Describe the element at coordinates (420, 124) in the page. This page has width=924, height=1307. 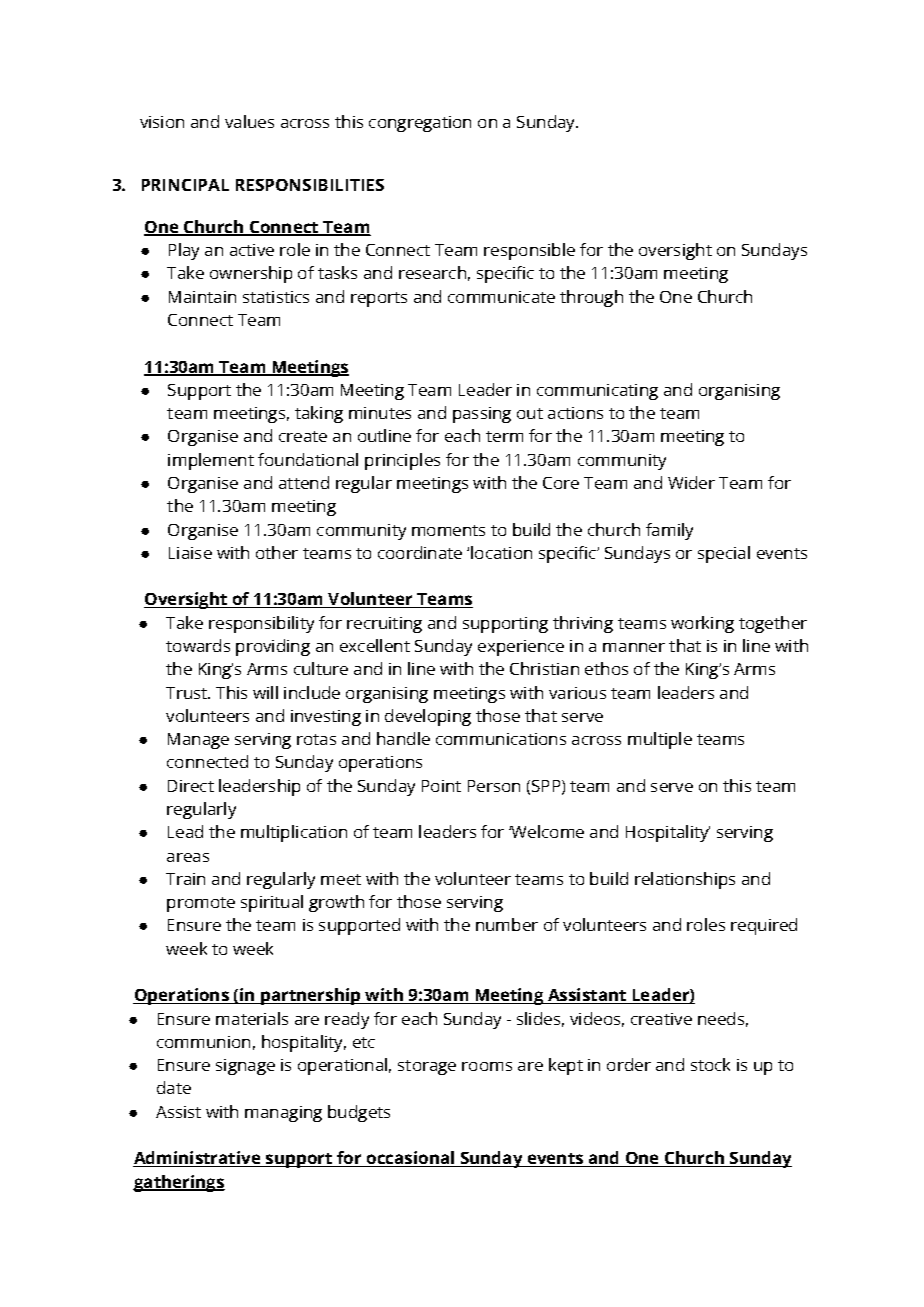
I see `congregation` at that location.
